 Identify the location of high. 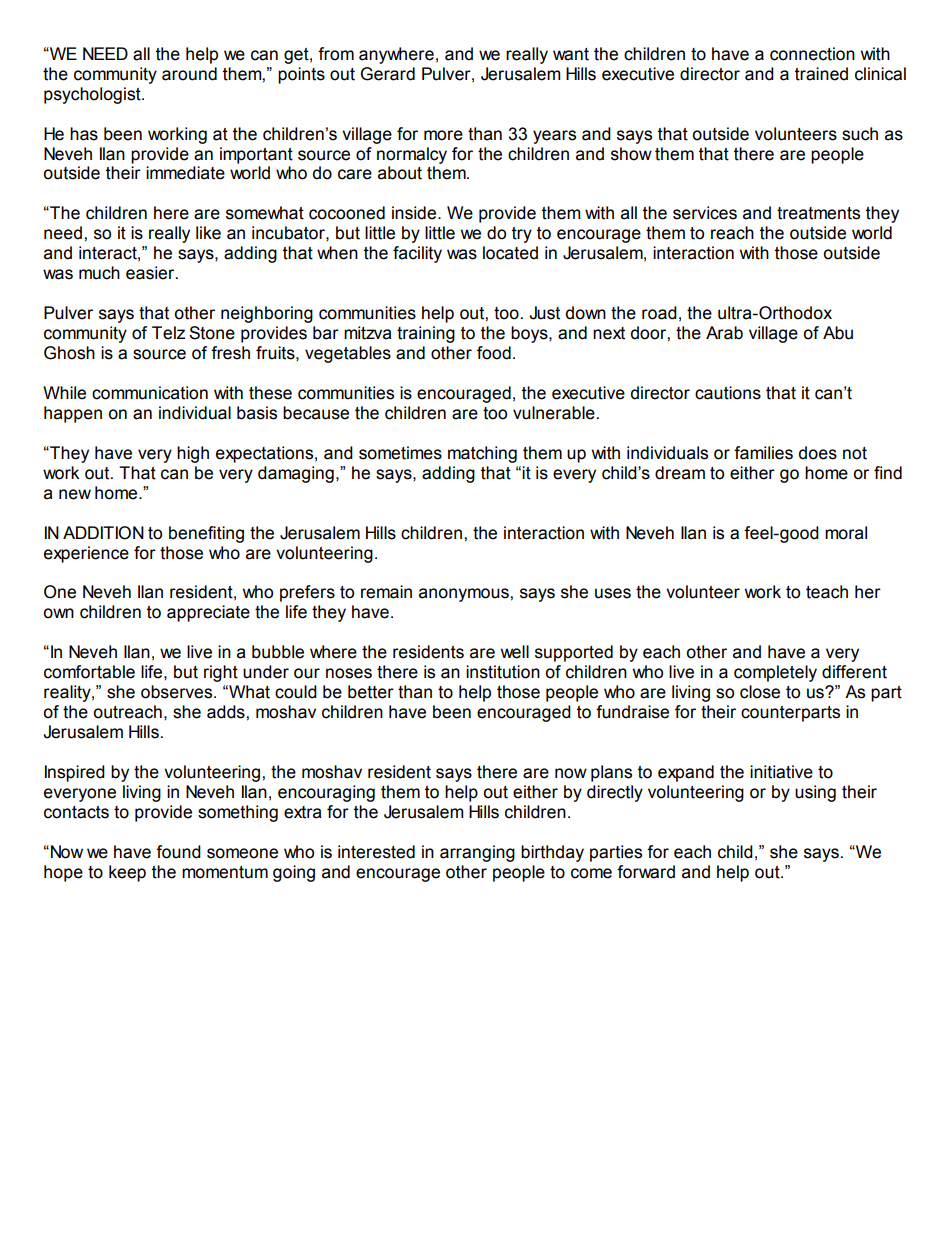
(193, 454).
